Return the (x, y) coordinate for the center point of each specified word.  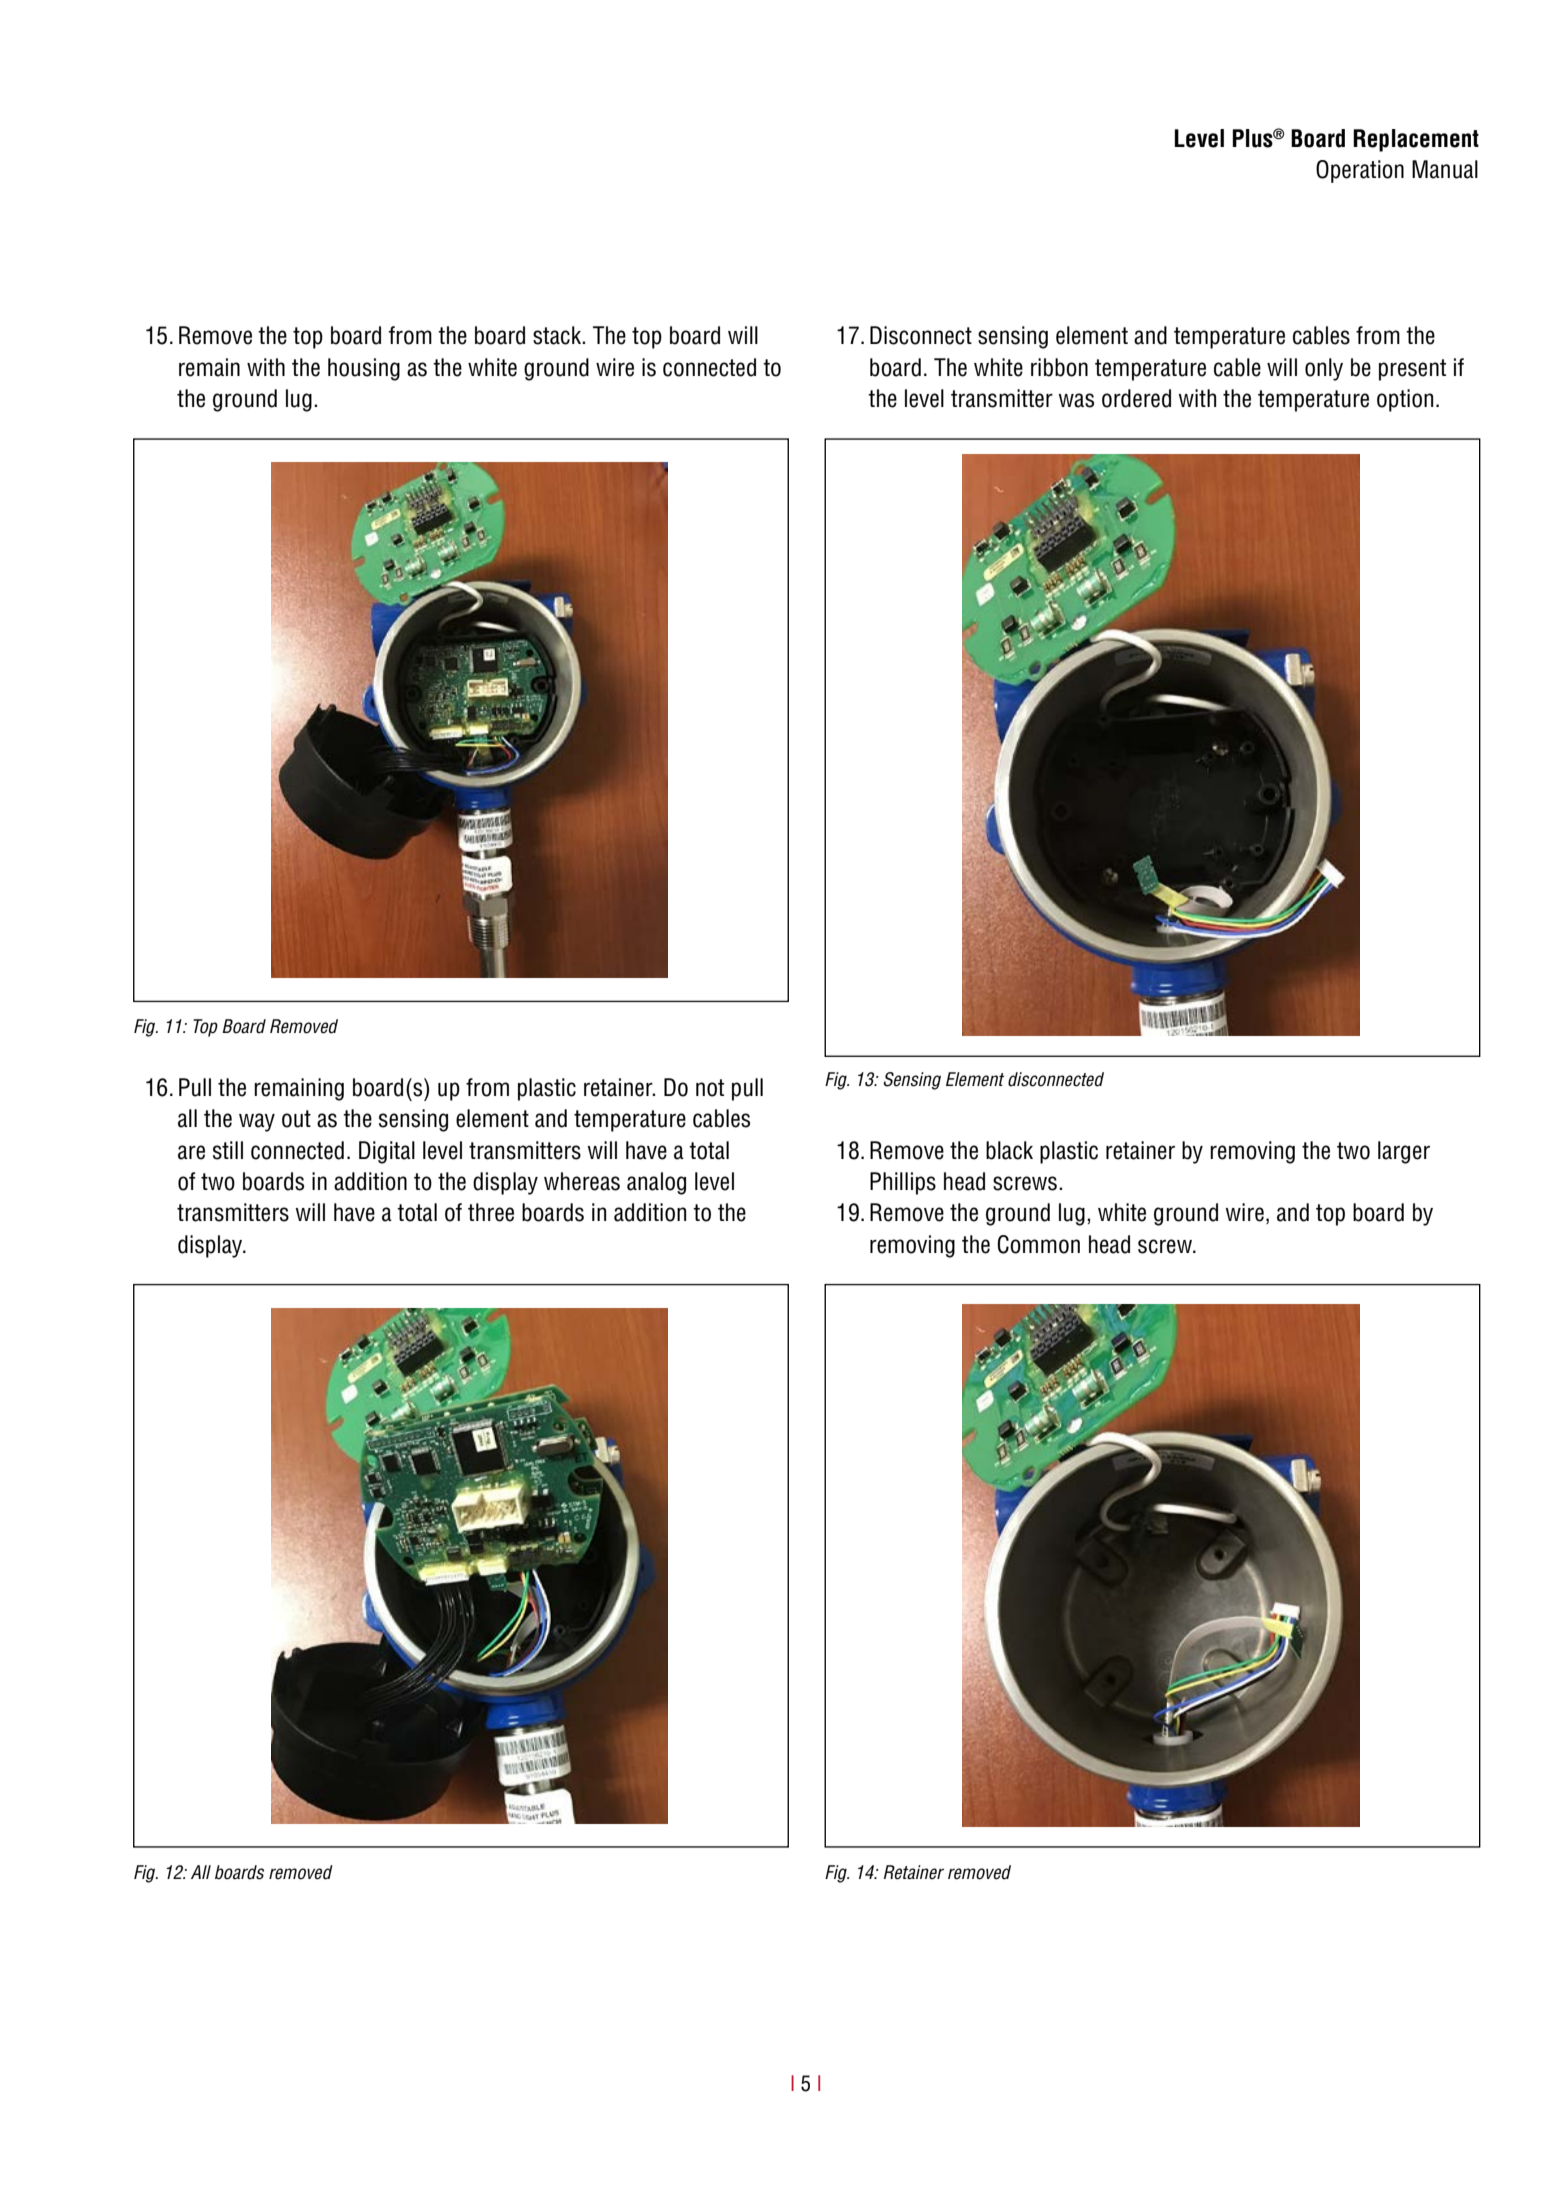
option (1405, 400)
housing (364, 369)
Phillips (903, 1183)
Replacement (1416, 140)
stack (558, 335)
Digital (387, 1152)
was (1076, 400)
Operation (1360, 171)
